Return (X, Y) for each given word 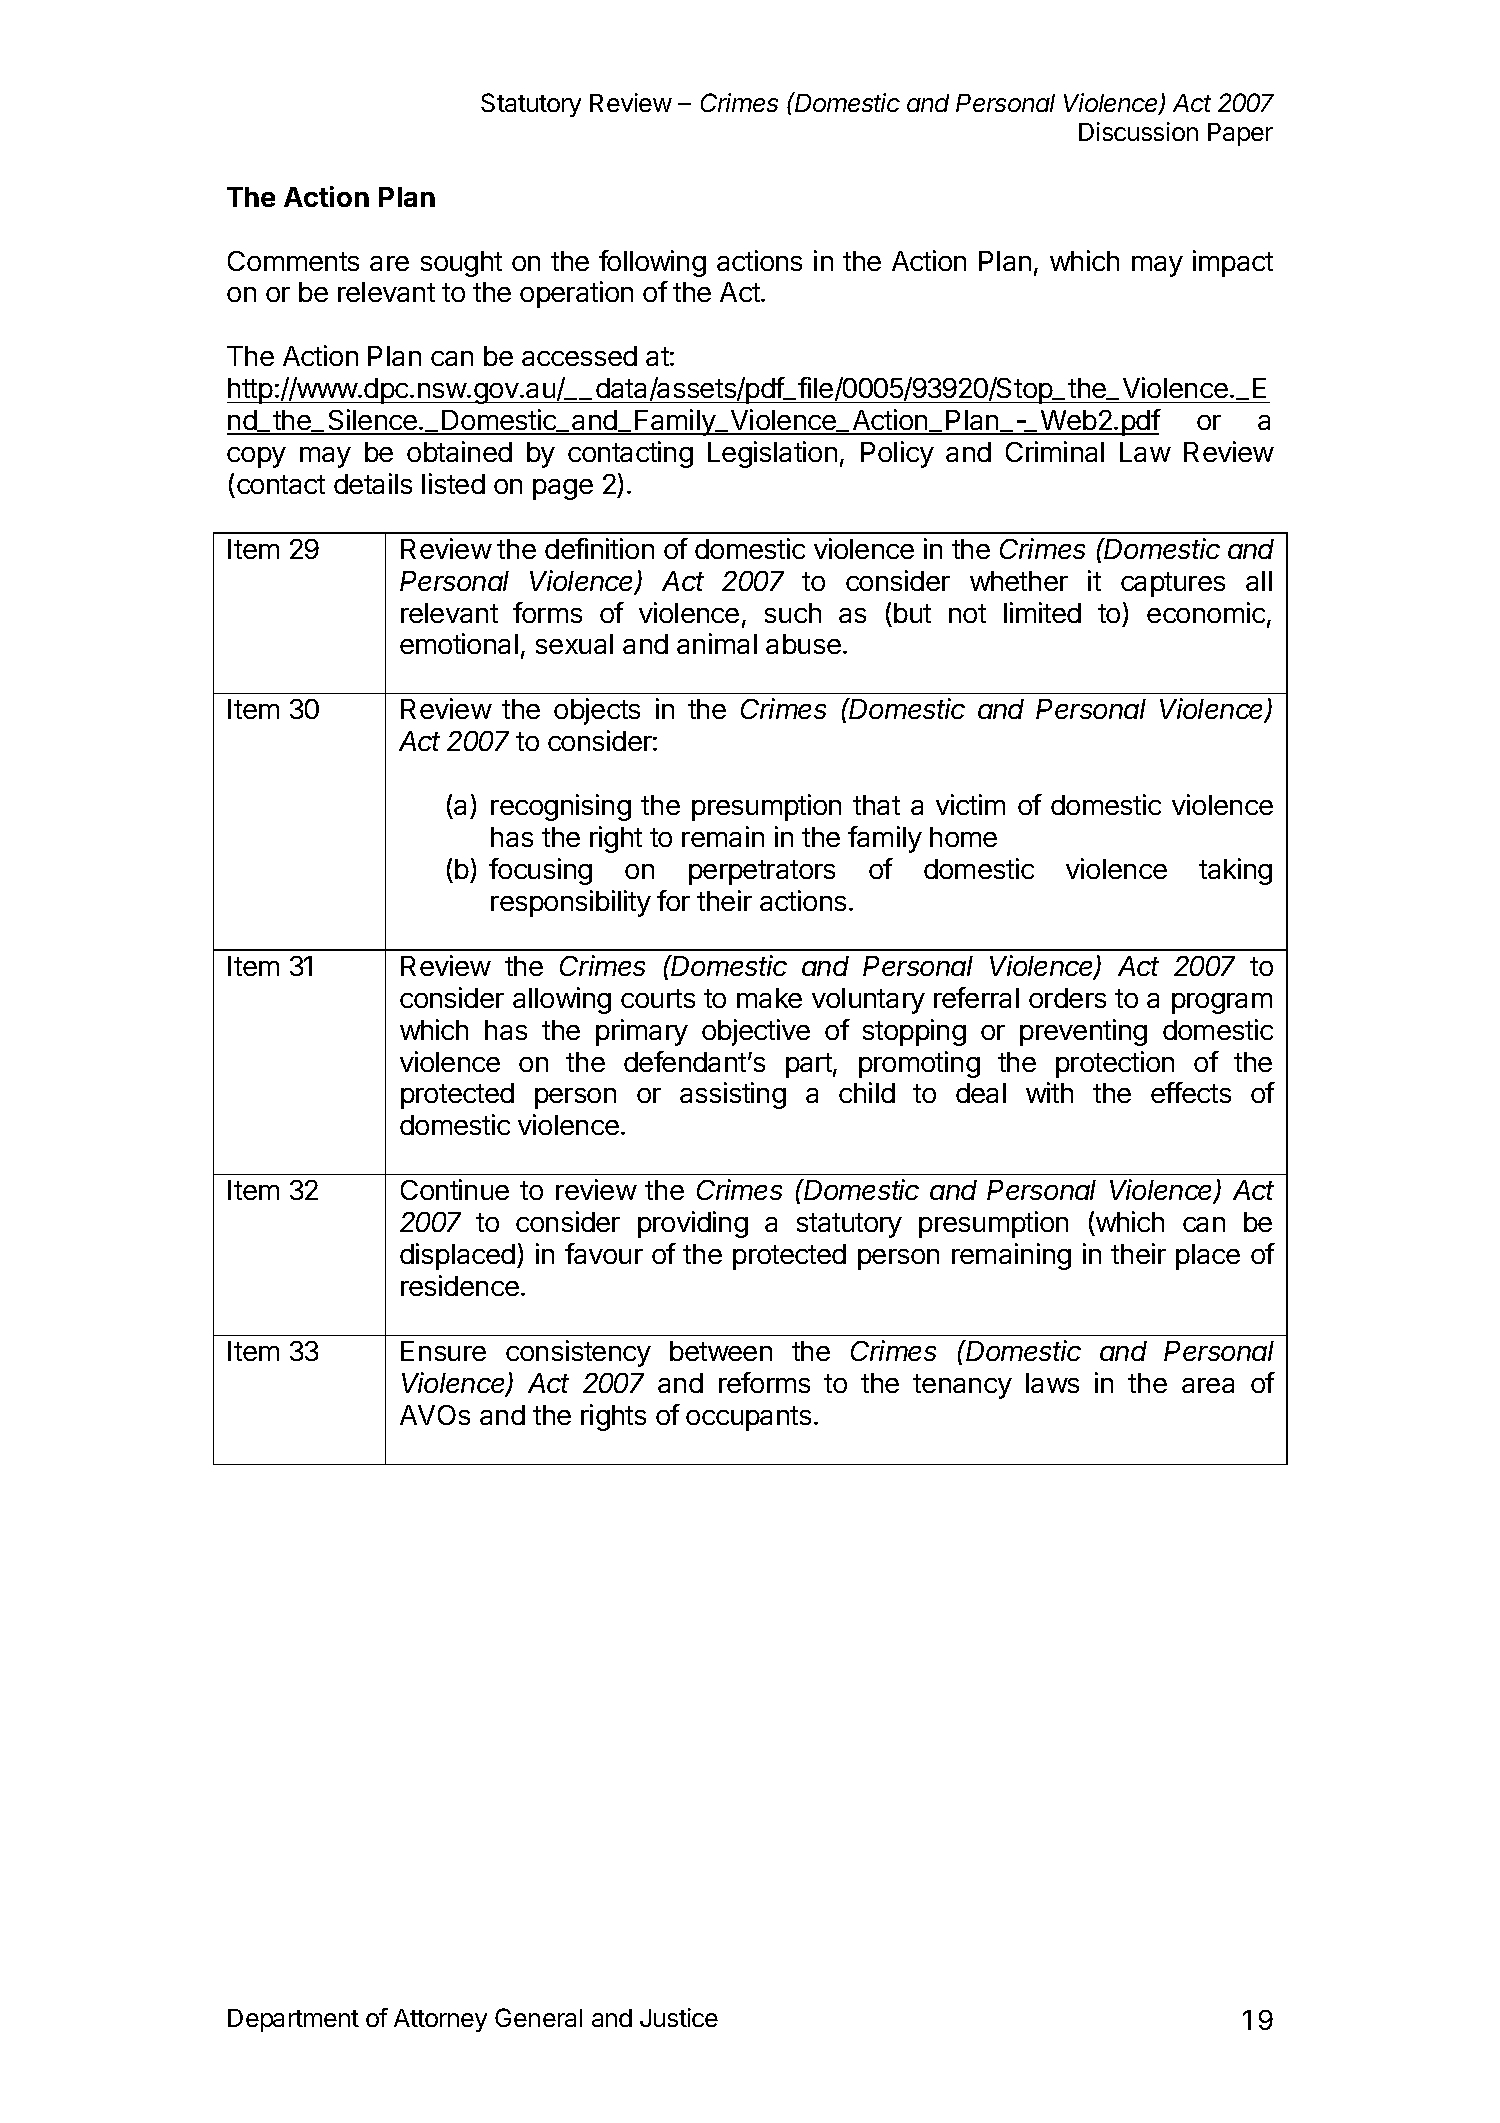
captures (1173, 584)
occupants (748, 1418)
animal (717, 643)
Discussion (1138, 131)
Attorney (440, 2020)
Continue (455, 1189)
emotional (459, 643)
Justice (679, 2017)
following (652, 263)
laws (1052, 1383)
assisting (733, 1095)
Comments (293, 261)
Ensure (443, 1351)
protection (1115, 1064)
